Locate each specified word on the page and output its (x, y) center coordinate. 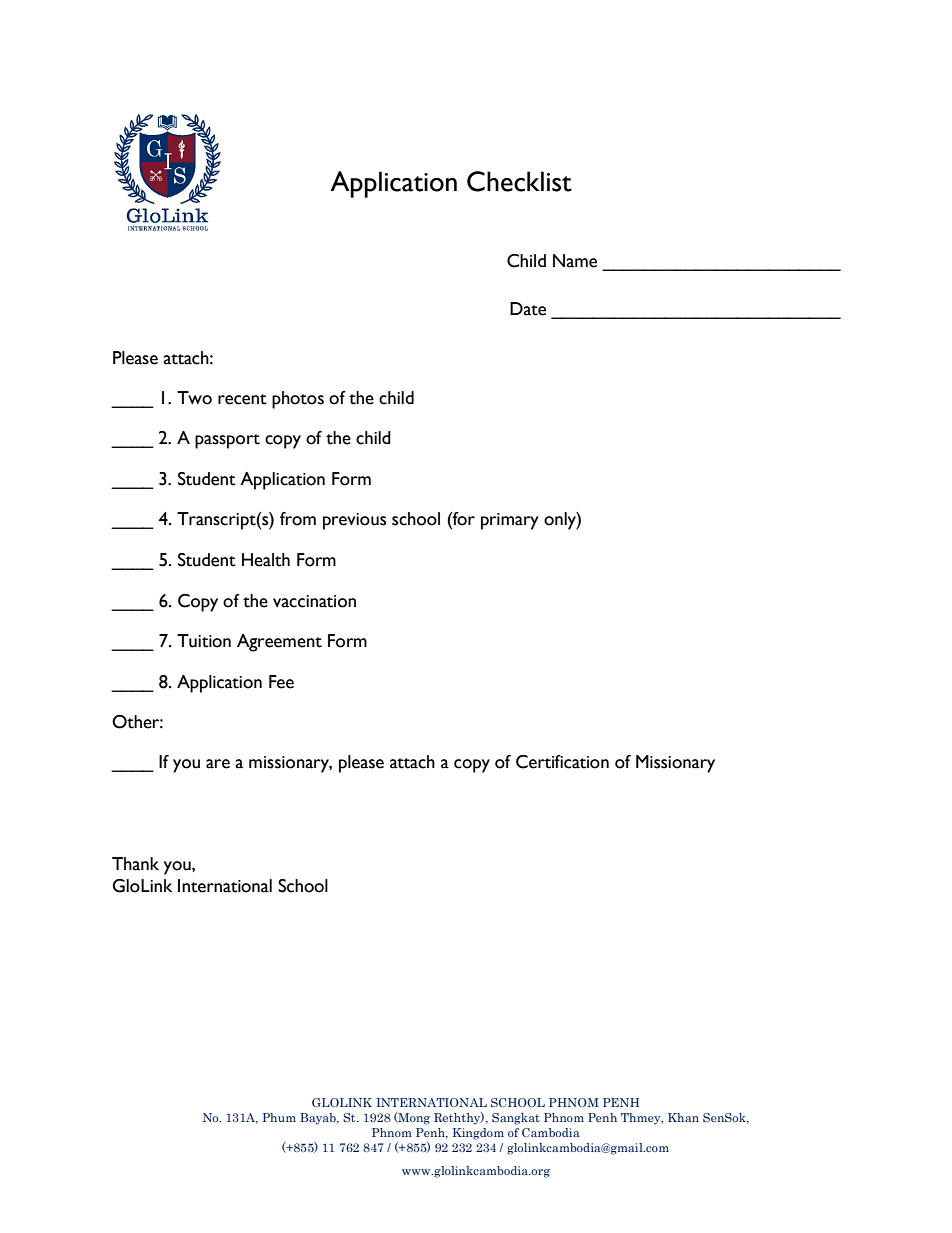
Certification (562, 762)
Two (194, 398)
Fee (281, 682)
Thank (135, 864)
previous (354, 521)
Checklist (519, 181)
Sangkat (516, 1119)
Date (528, 309)
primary (510, 521)
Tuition (204, 641)
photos (298, 400)
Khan (683, 1117)
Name (575, 261)
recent (242, 399)
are (218, 764)
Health (266, 560)
